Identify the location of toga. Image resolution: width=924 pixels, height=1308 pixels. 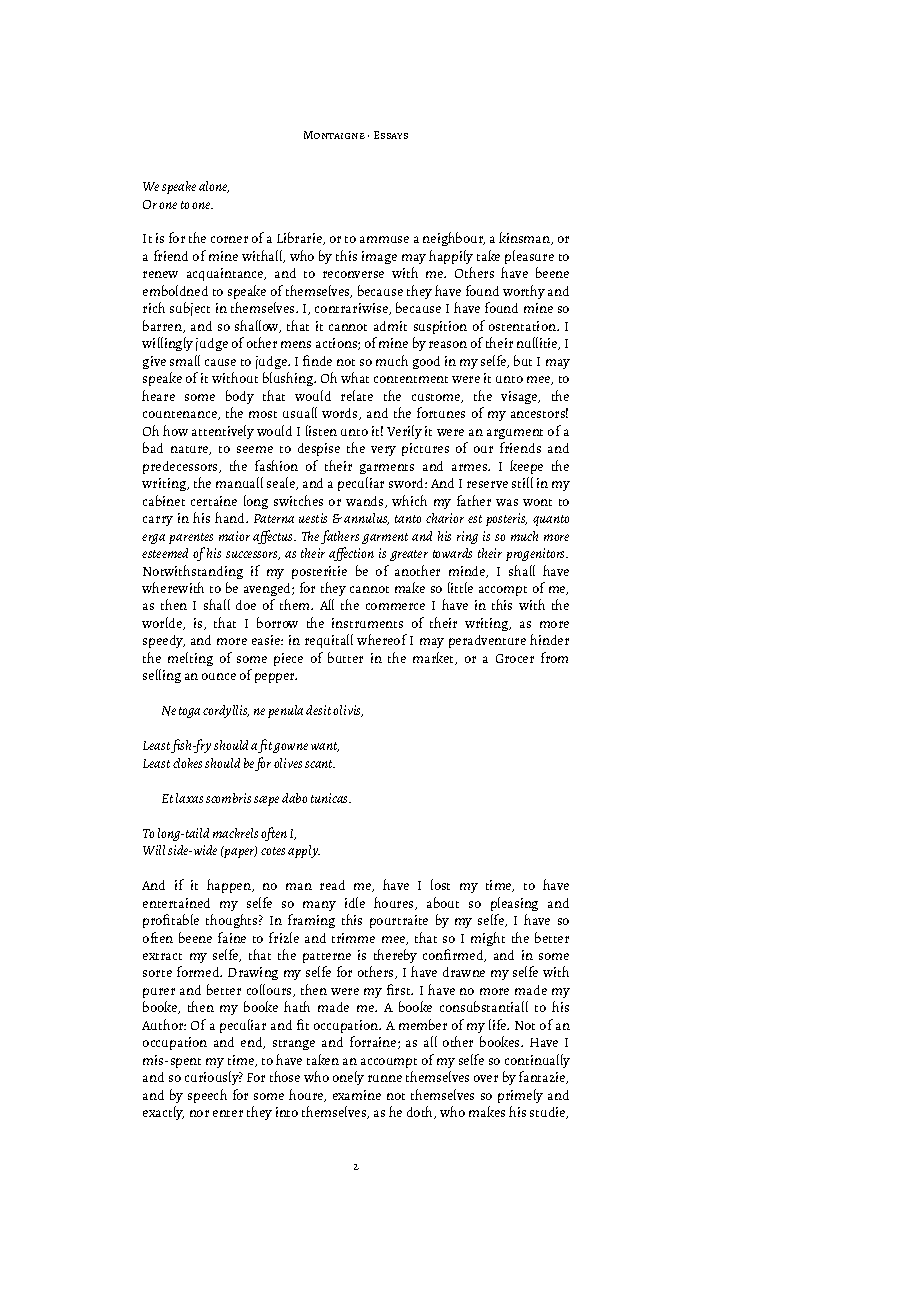
(189, 712).
